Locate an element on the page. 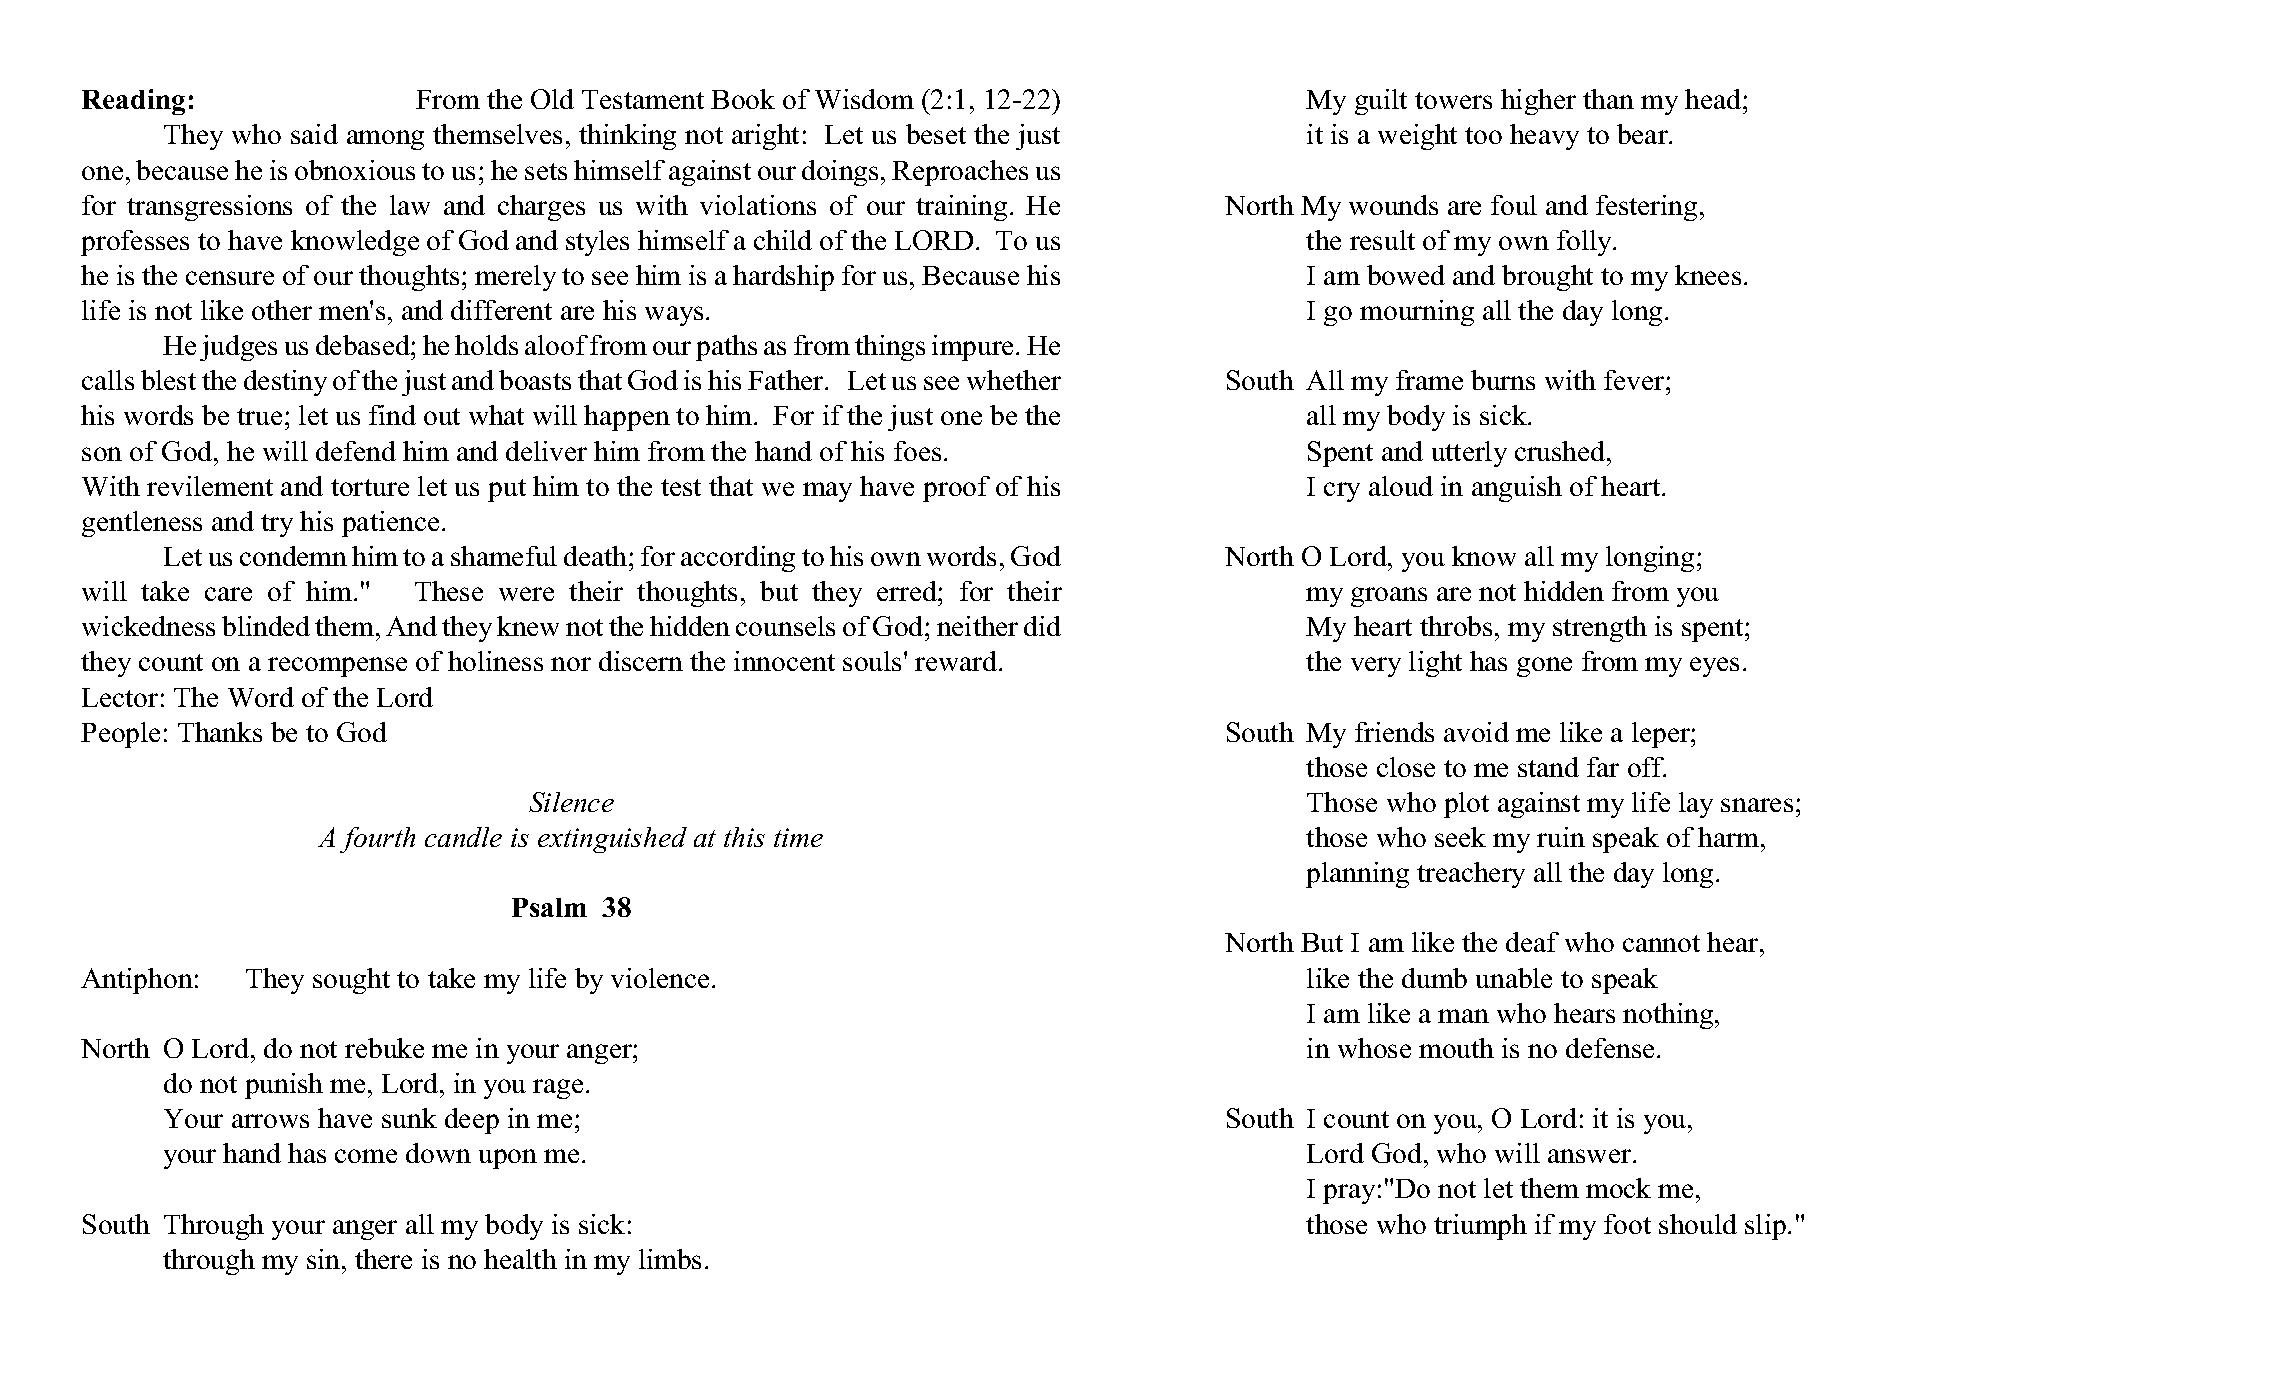 Image resolution: width=2287 pixels, height=1389 pixels. heavy is located at coordinates (1544, 137).
